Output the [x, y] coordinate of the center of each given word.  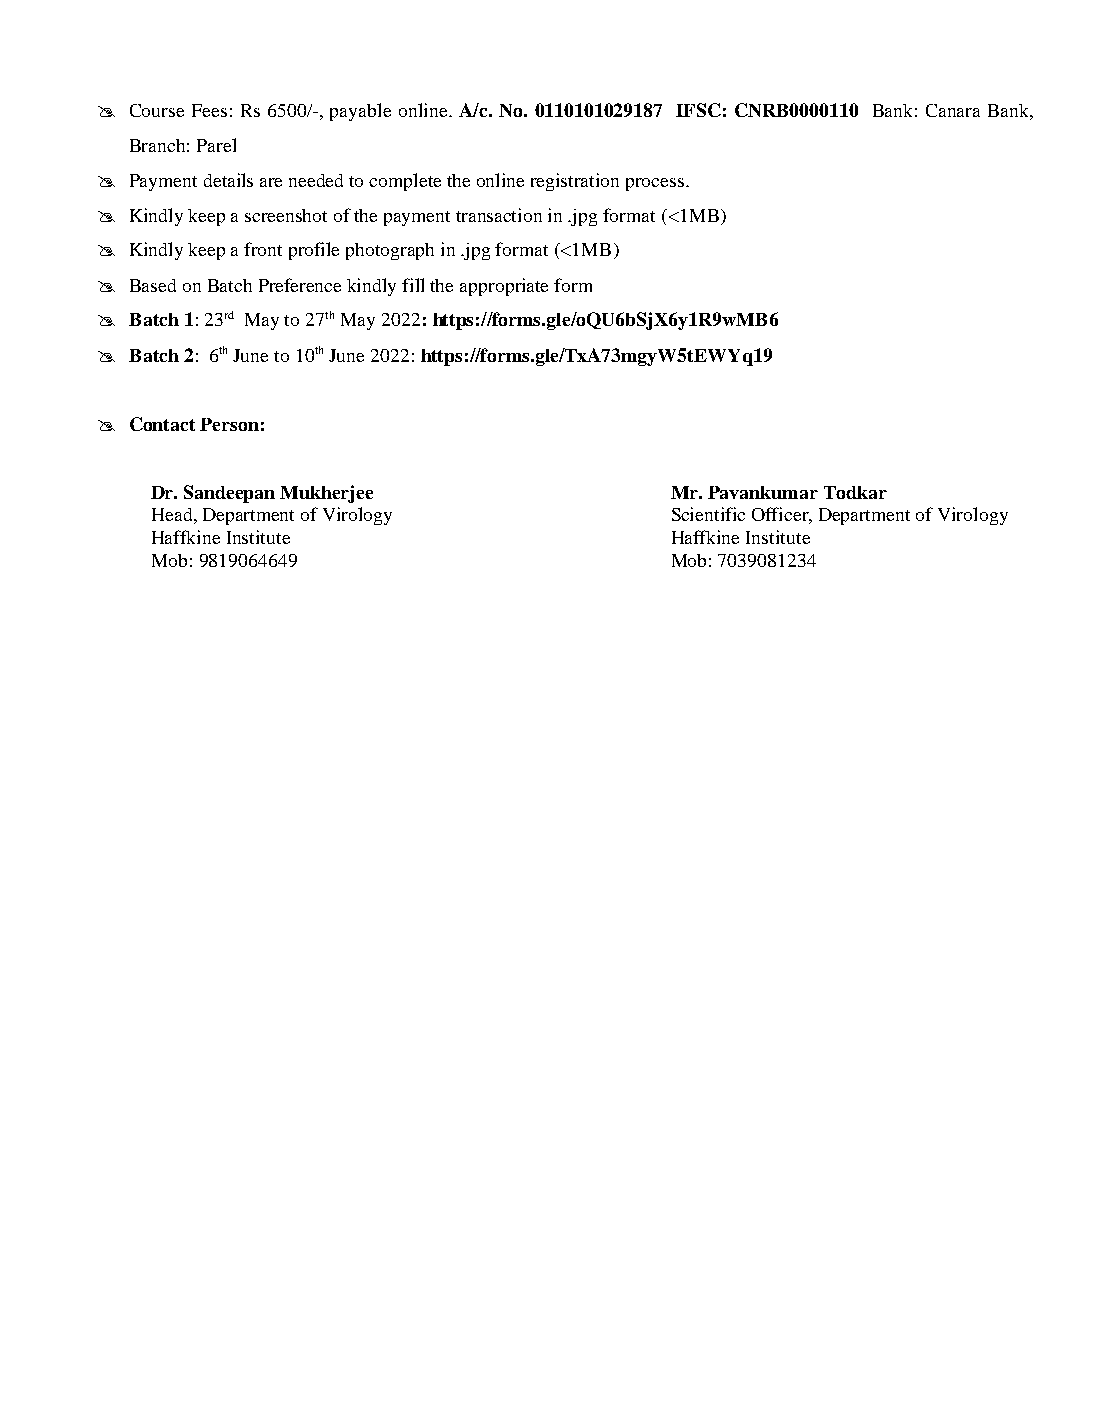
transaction [499, 215]
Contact [162, 424]
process [655, 184]
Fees [209, 110]
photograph [390, 251]
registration [575, 182]
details [228, 180]
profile [314, 251]
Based [153, 285]
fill [413, 285]
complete [405, 182]
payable [360, 112]
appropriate [504, 287]
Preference [300, 285]
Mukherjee [326, 494]
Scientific [708, 514]
